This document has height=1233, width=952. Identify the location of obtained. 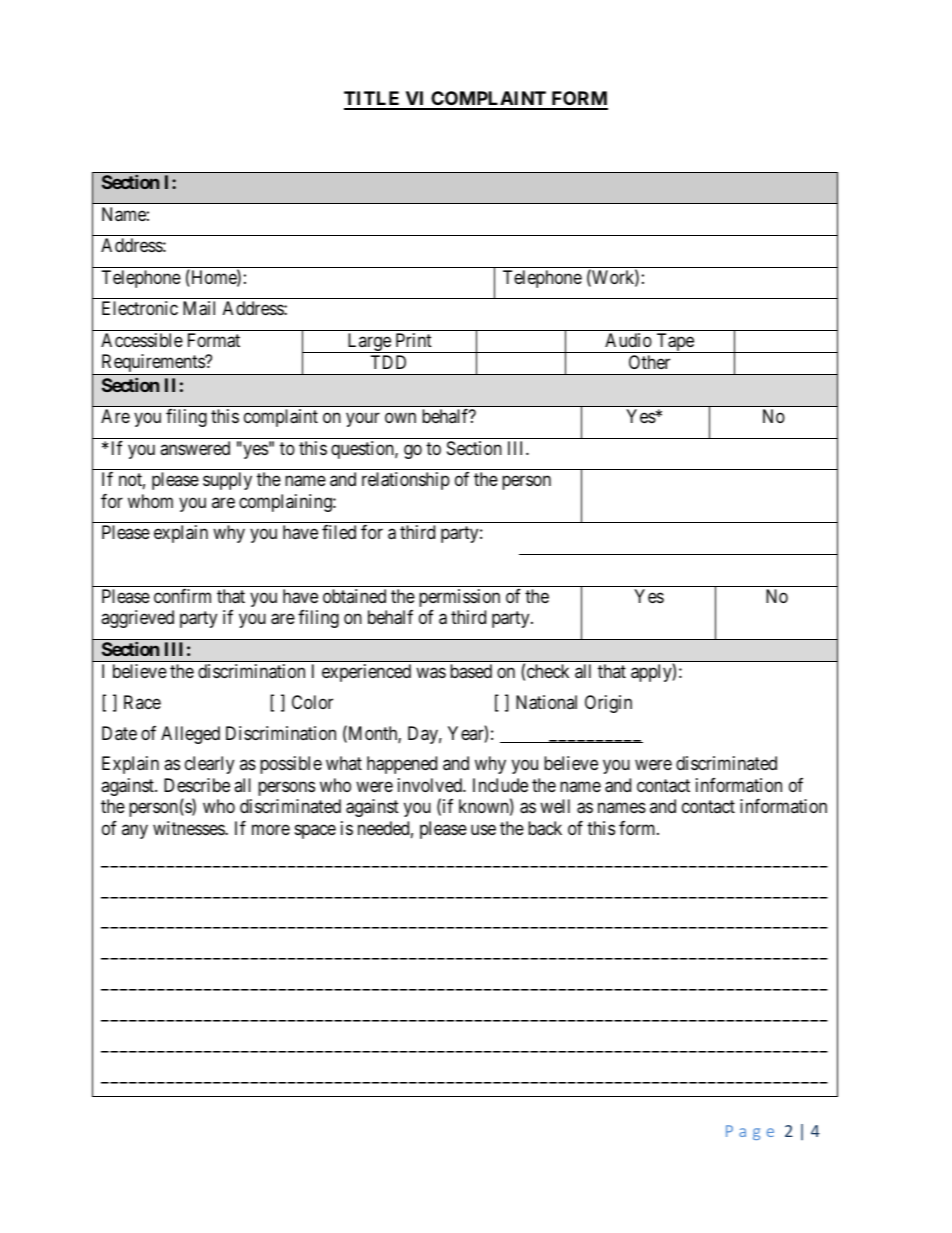
(354, 596).
